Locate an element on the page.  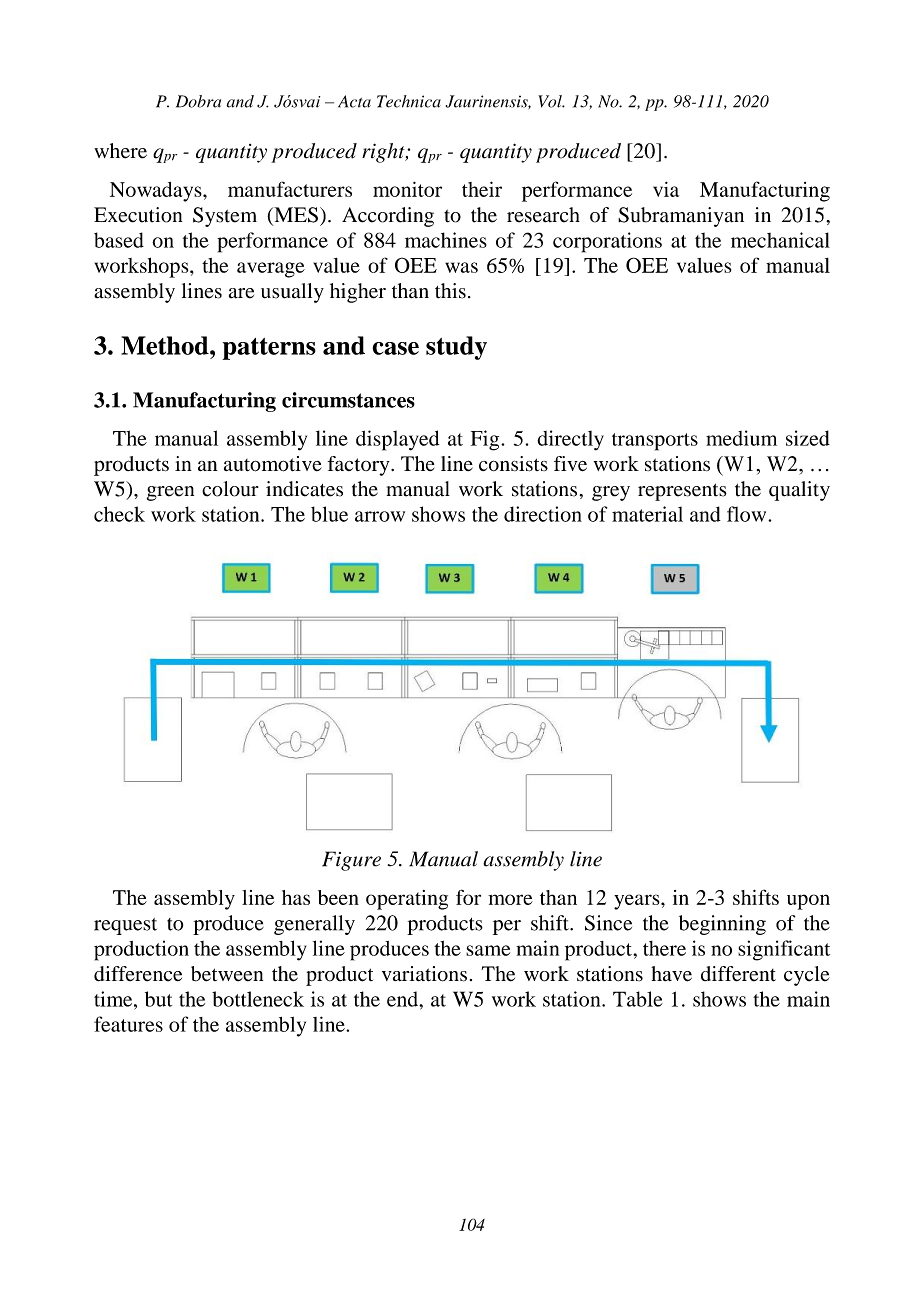
but is located at coordinates (158, 999).
